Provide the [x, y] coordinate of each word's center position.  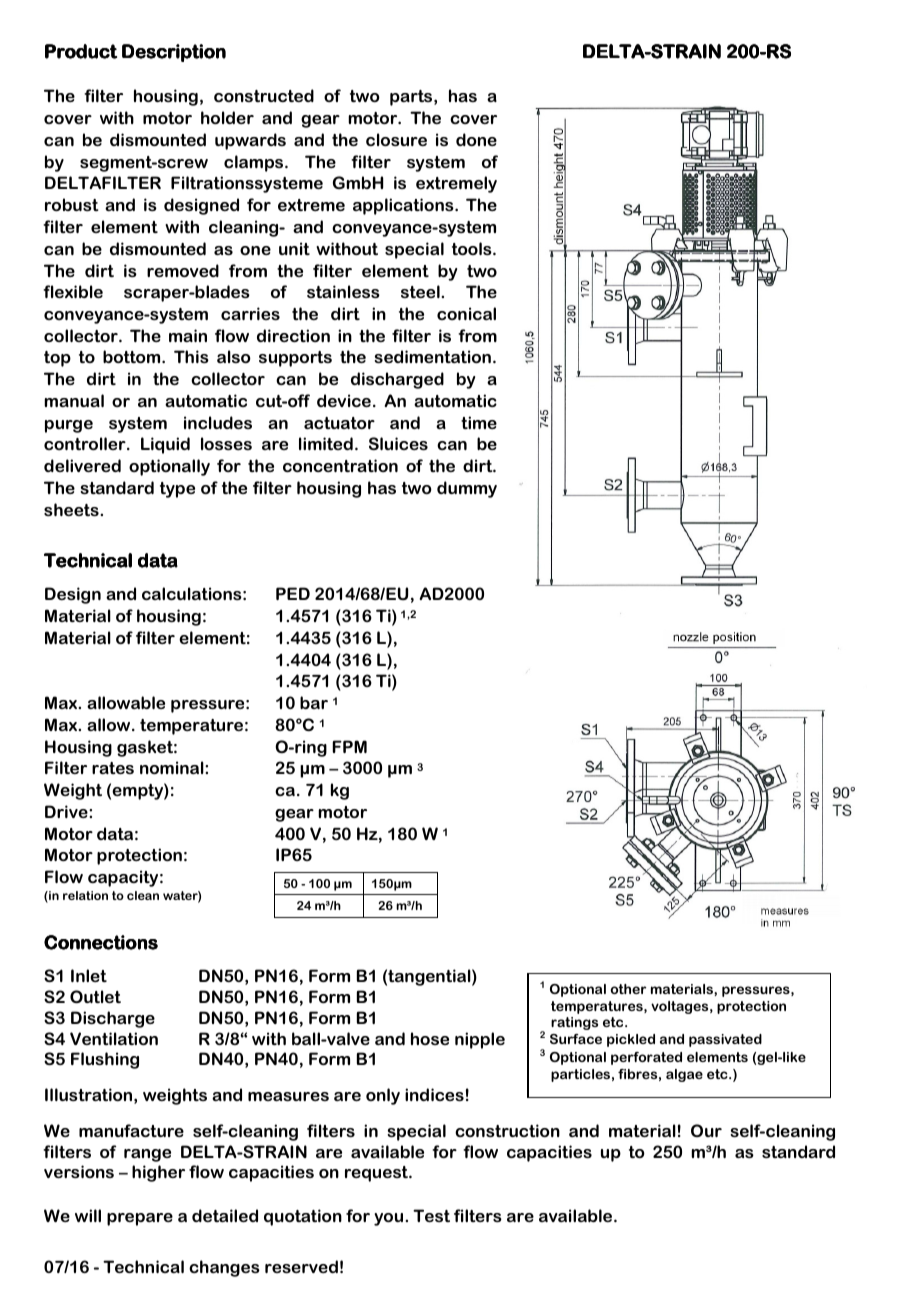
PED [293, 593]
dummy [467, 489]
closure [396, 139]
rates [113, 768]
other [628, 989]
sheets [72, 509]
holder [227, 117]
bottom [133, 356]
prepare [140, 1219]
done [476, 139]
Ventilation [114, 1038]
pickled [631, 1040]
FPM [349, 746]
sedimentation [432, 356]
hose [430, 1038]
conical [466, 313]
